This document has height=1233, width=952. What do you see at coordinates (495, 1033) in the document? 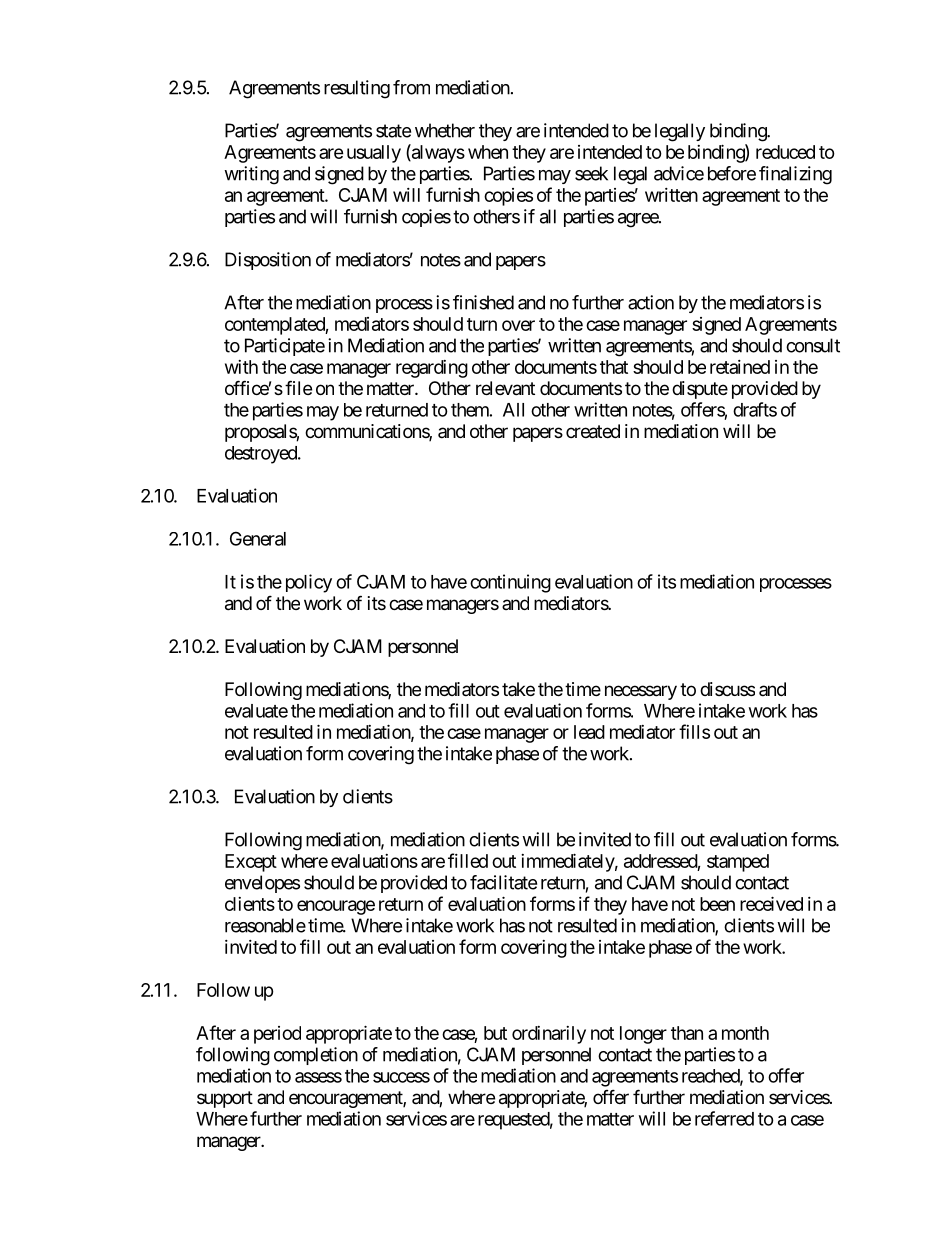
I see `but` at bounding box center [495, 1033].
